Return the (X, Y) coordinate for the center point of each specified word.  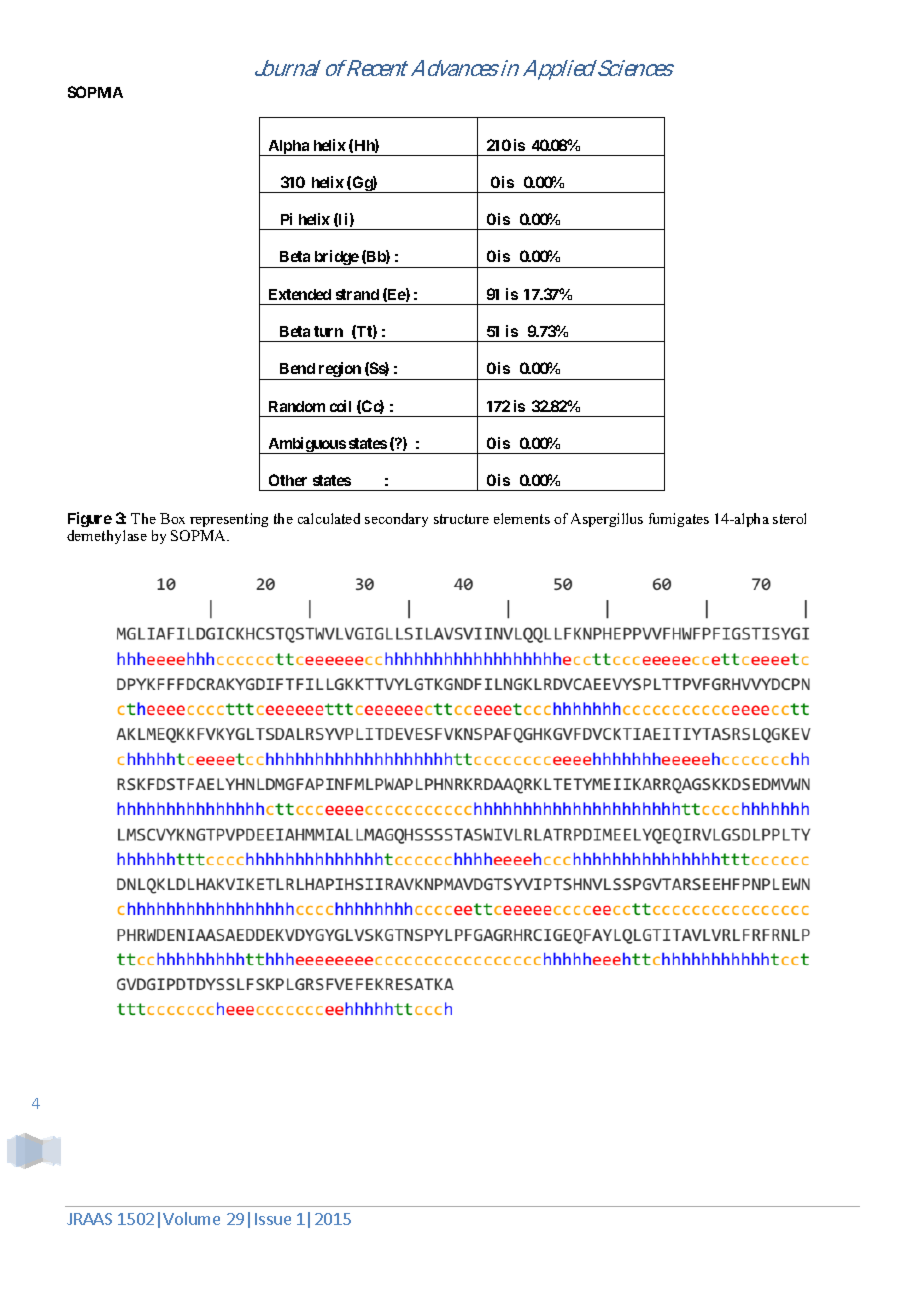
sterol (789, 518)
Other (288, 480)
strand (357, 294)
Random (297, 406)
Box (172, 518)
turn (328, 331)
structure (461, 519)
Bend (297, 368)
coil (340, 406)
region (340, 371)
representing (229, 520)
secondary (396, 520)
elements (522, 518)
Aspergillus (607, 520)
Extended (300, 294)
